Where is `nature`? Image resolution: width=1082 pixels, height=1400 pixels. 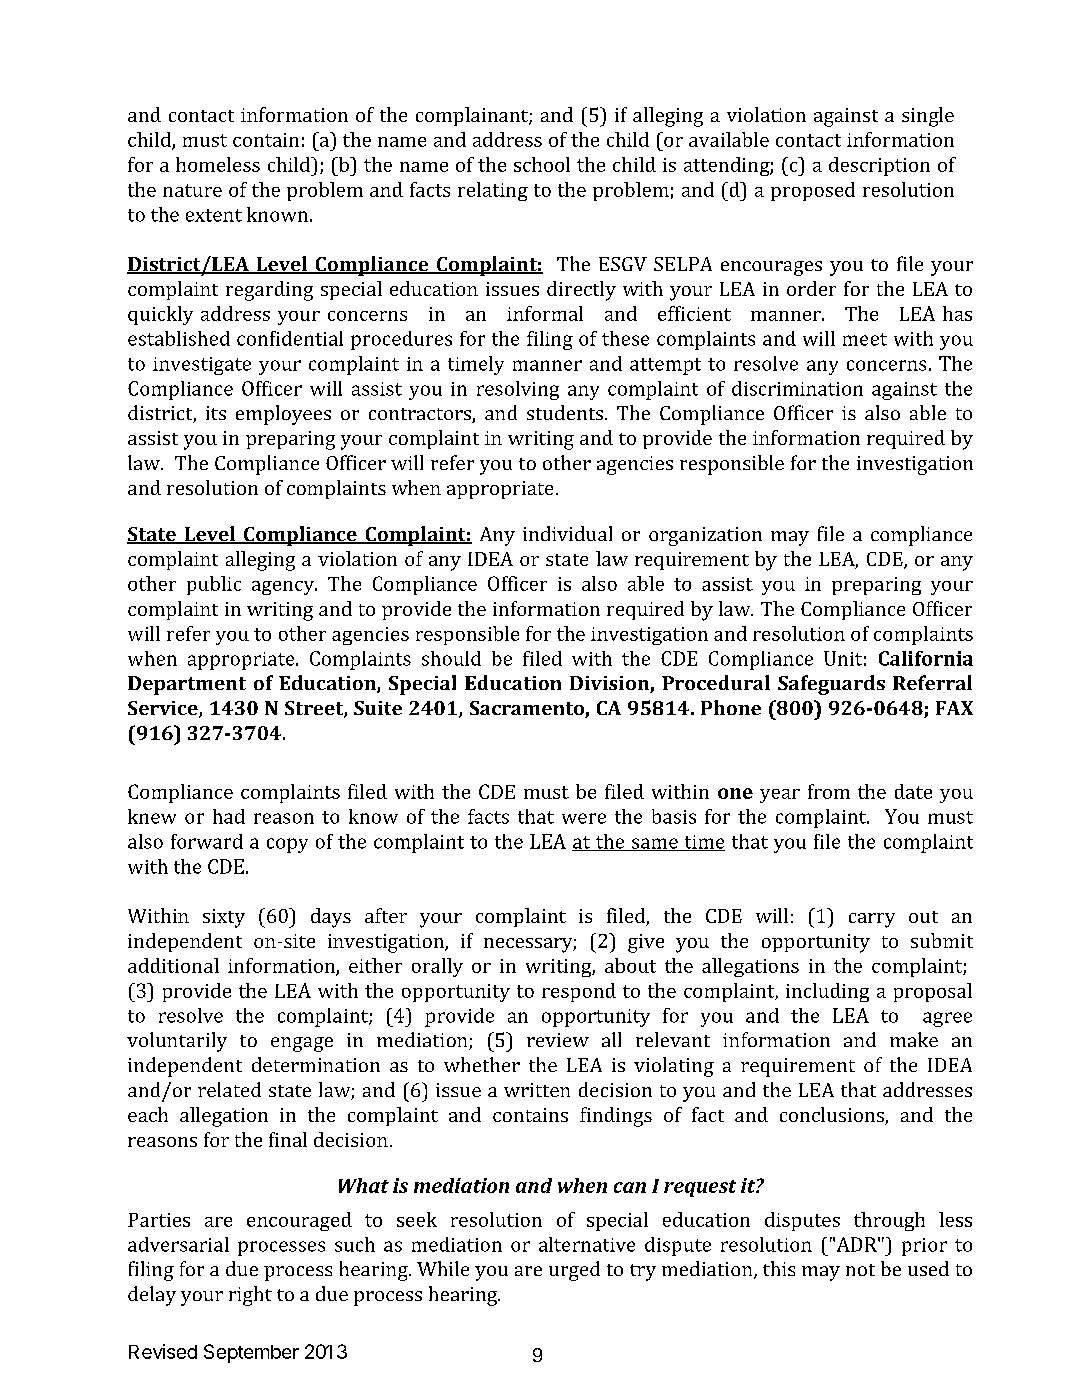
nature is located at coordinates (192, 190).
